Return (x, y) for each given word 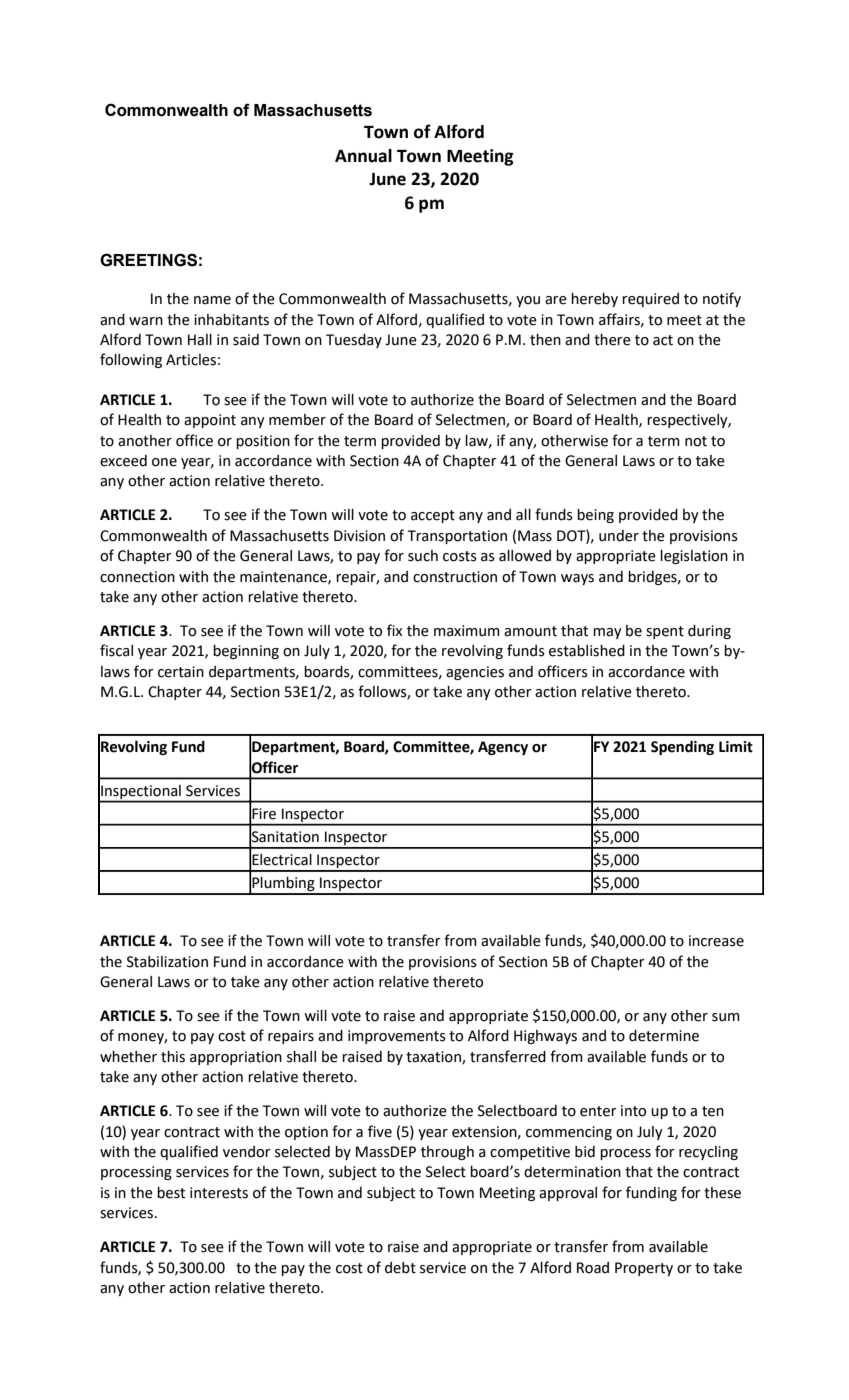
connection (137, 577)
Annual (363, 156)
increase (716, 941)
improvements (397, 1037)
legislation (694, 557)
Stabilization (167, 962)
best (171, 1193)
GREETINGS (148, 260)
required (650, 300)
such (423, 556)
